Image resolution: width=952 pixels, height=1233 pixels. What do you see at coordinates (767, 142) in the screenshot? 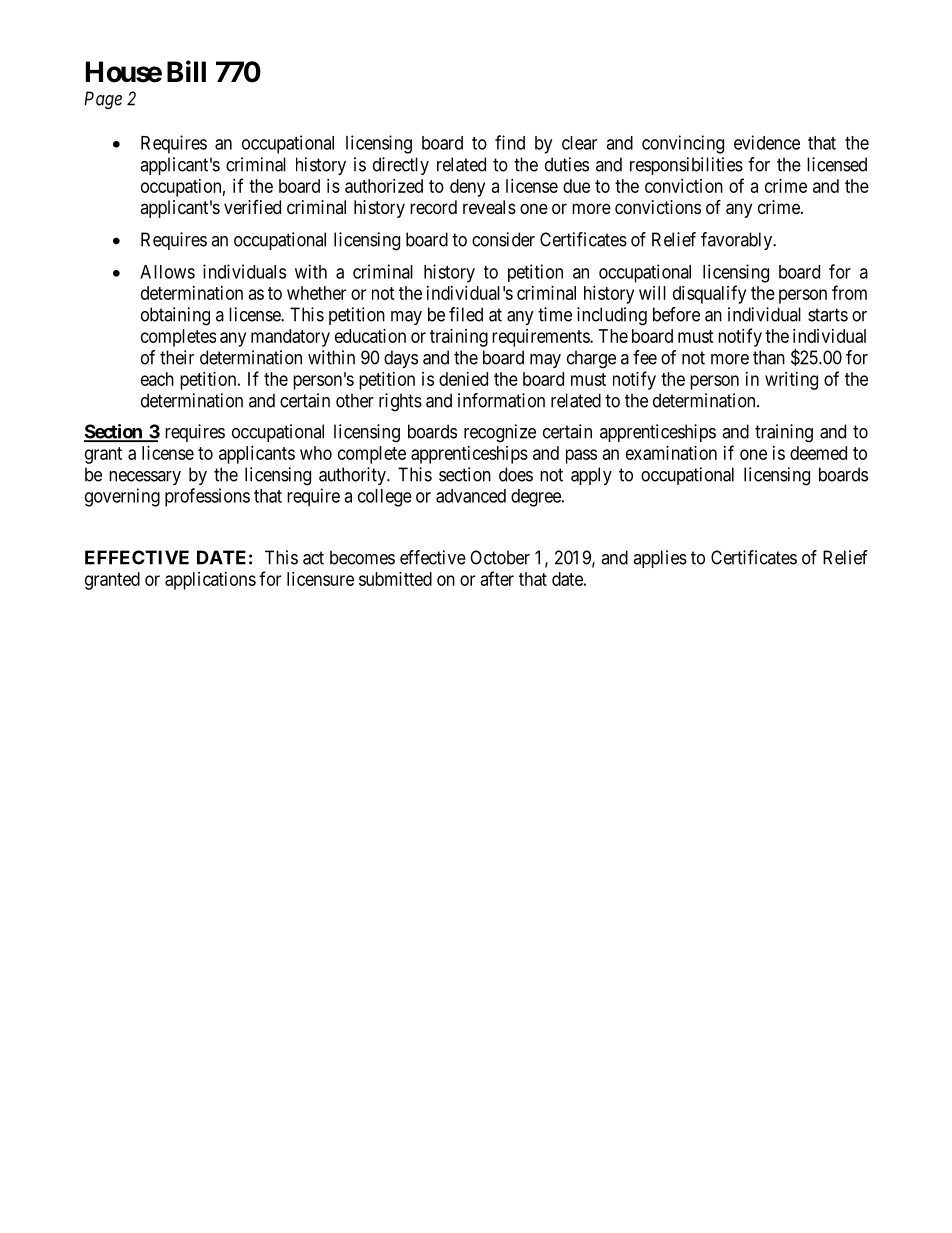
I see `evidence` at bounding box center [767, 142].
